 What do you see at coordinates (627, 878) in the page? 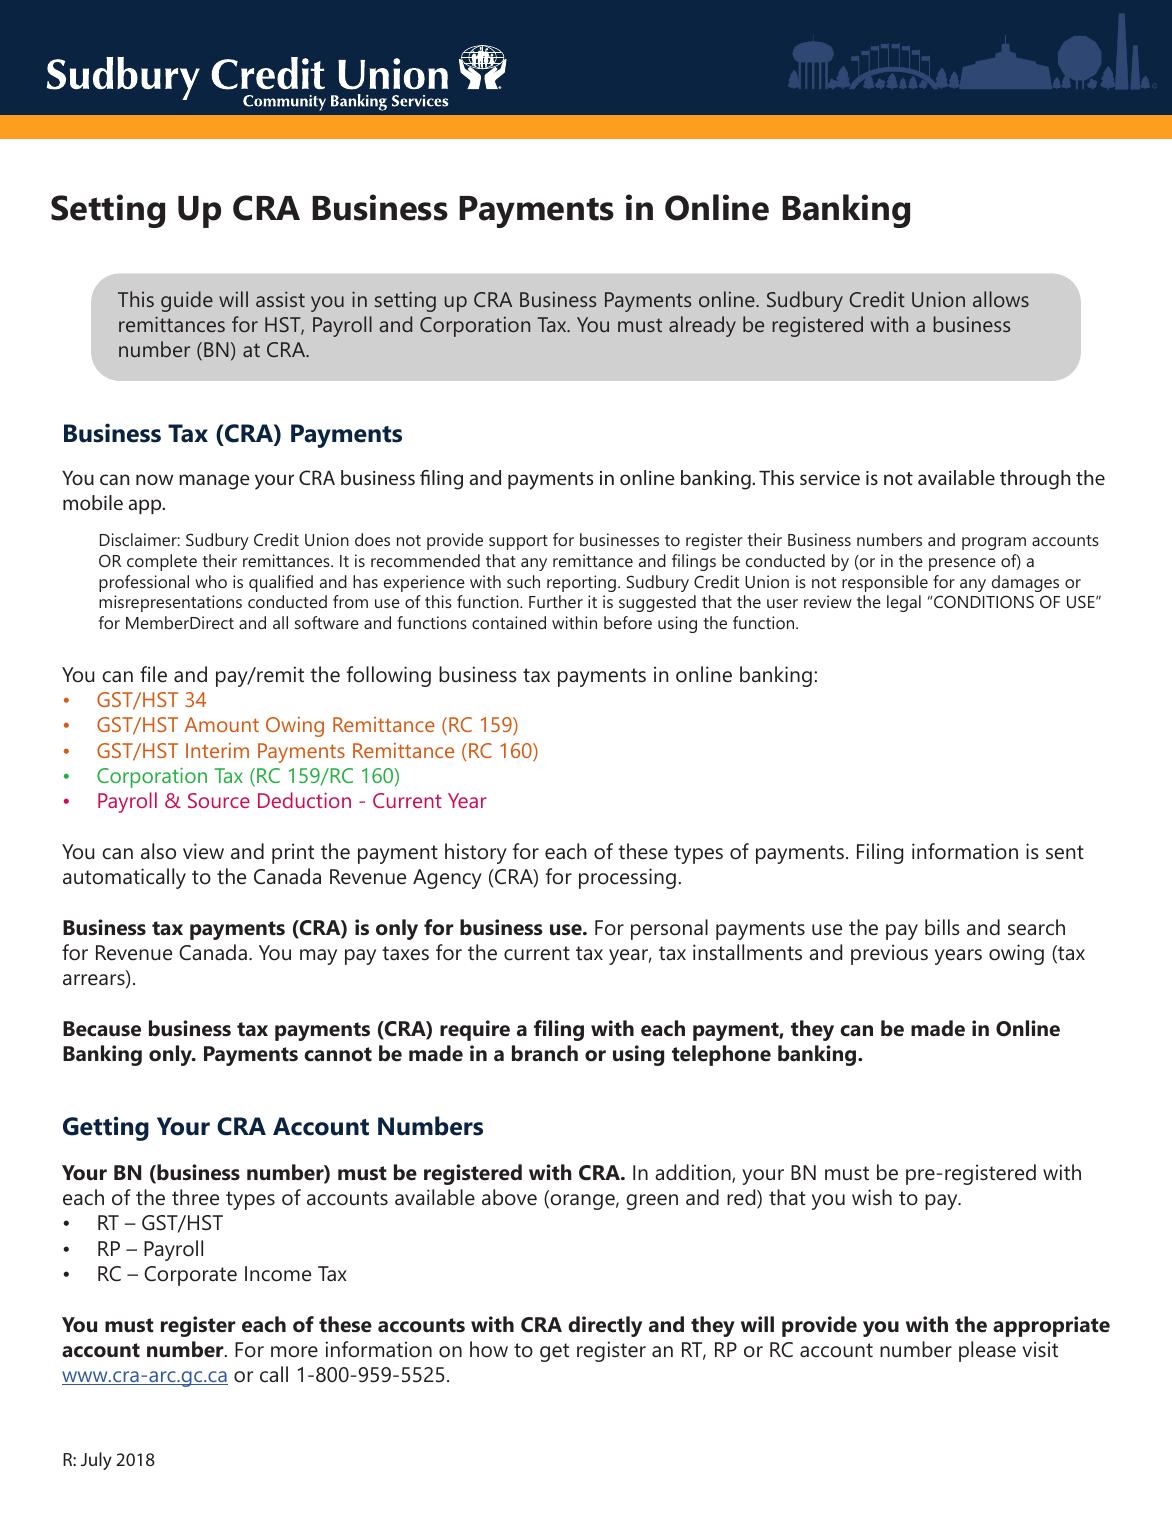
I see `processing` at bounding box center [627, 878].
